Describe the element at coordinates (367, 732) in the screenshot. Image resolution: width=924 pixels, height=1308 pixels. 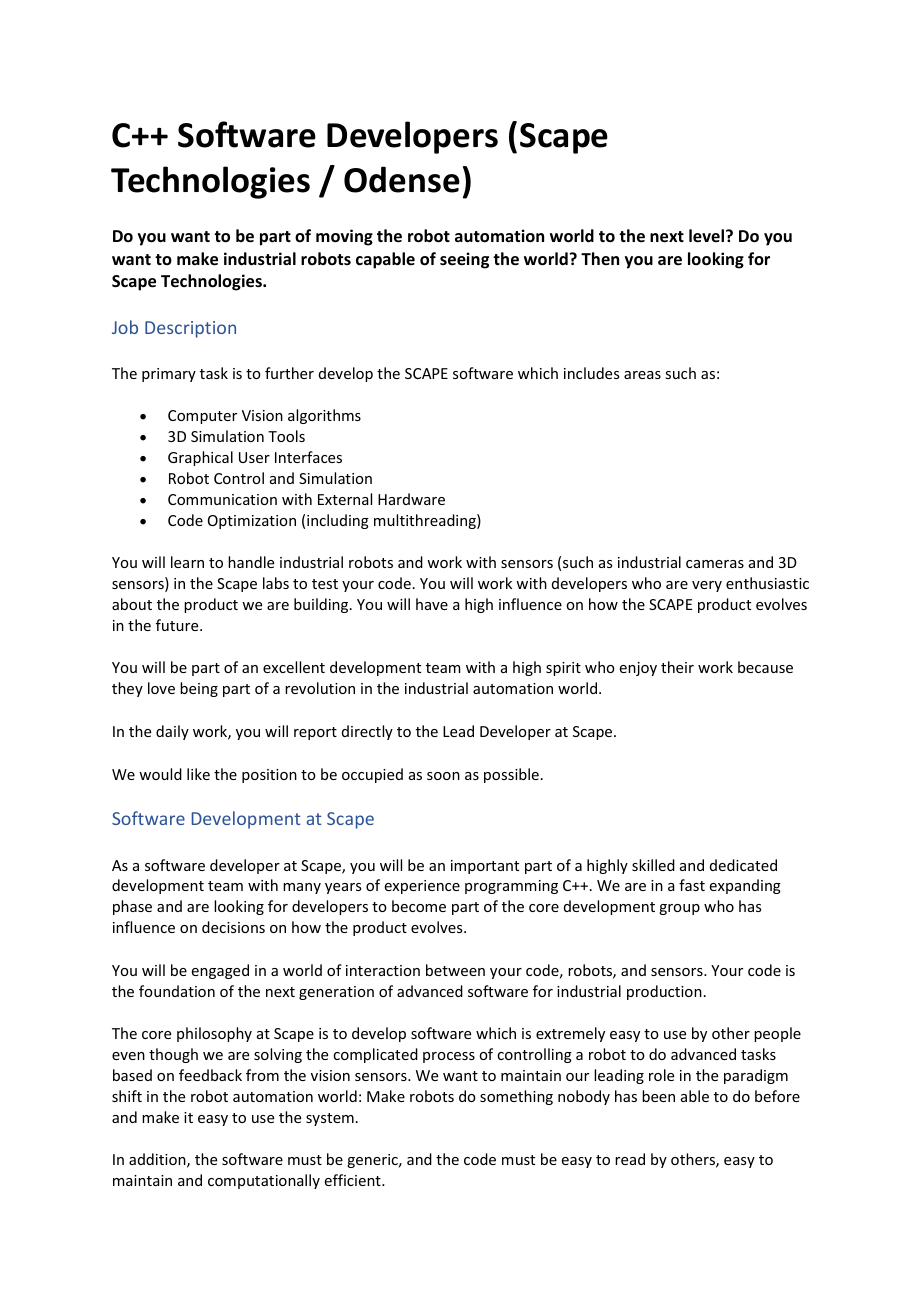
I see `directly` at that location.
